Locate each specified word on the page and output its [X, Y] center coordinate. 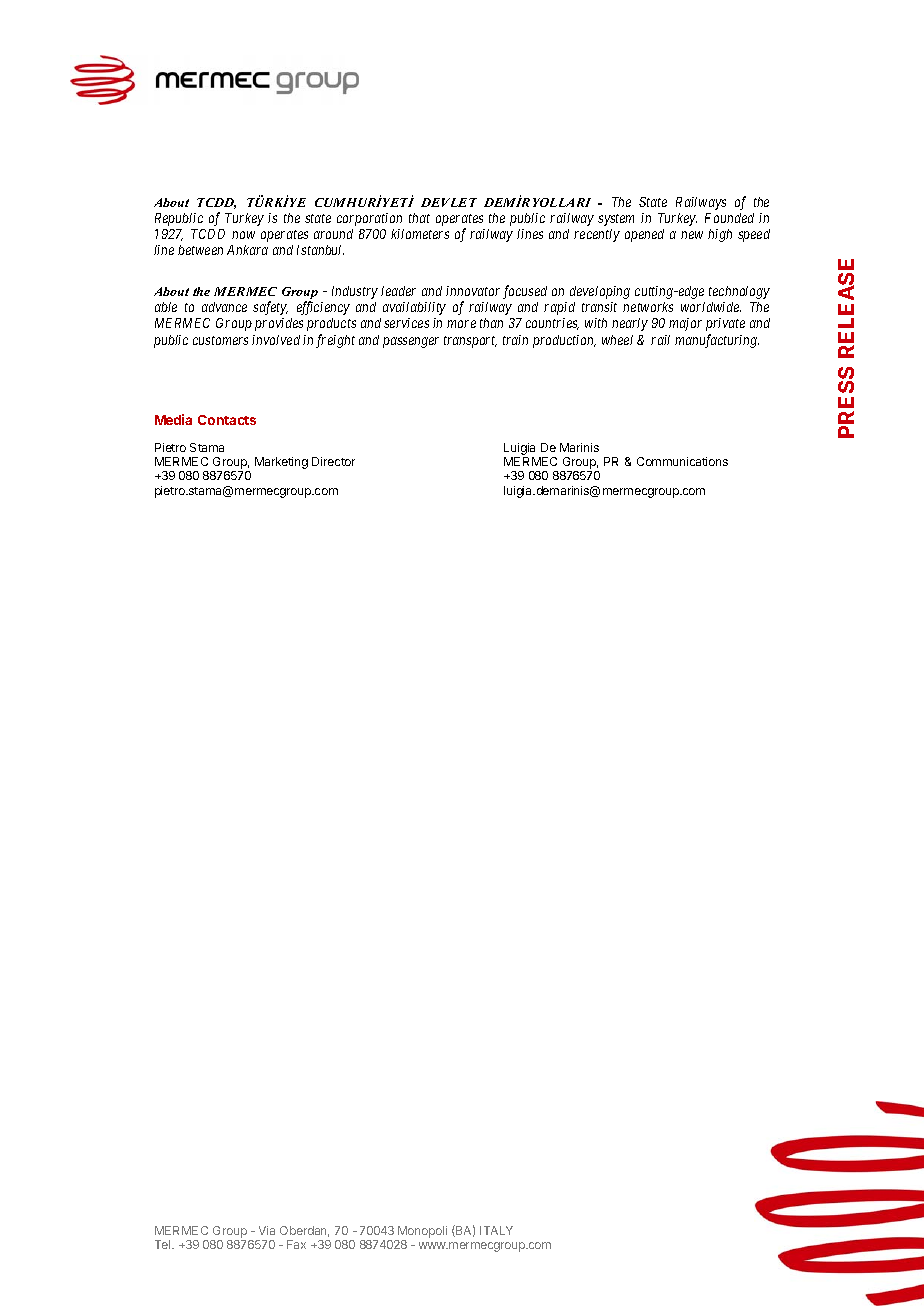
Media [173, 419]
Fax [296, 1244]
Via [267, 1230]
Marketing [281, 463]
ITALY [496, 1230]
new [692, 235]
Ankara [247, 250]
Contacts [227, 420]
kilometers [420, 234]
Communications [682, 461]
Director [333, 461]
